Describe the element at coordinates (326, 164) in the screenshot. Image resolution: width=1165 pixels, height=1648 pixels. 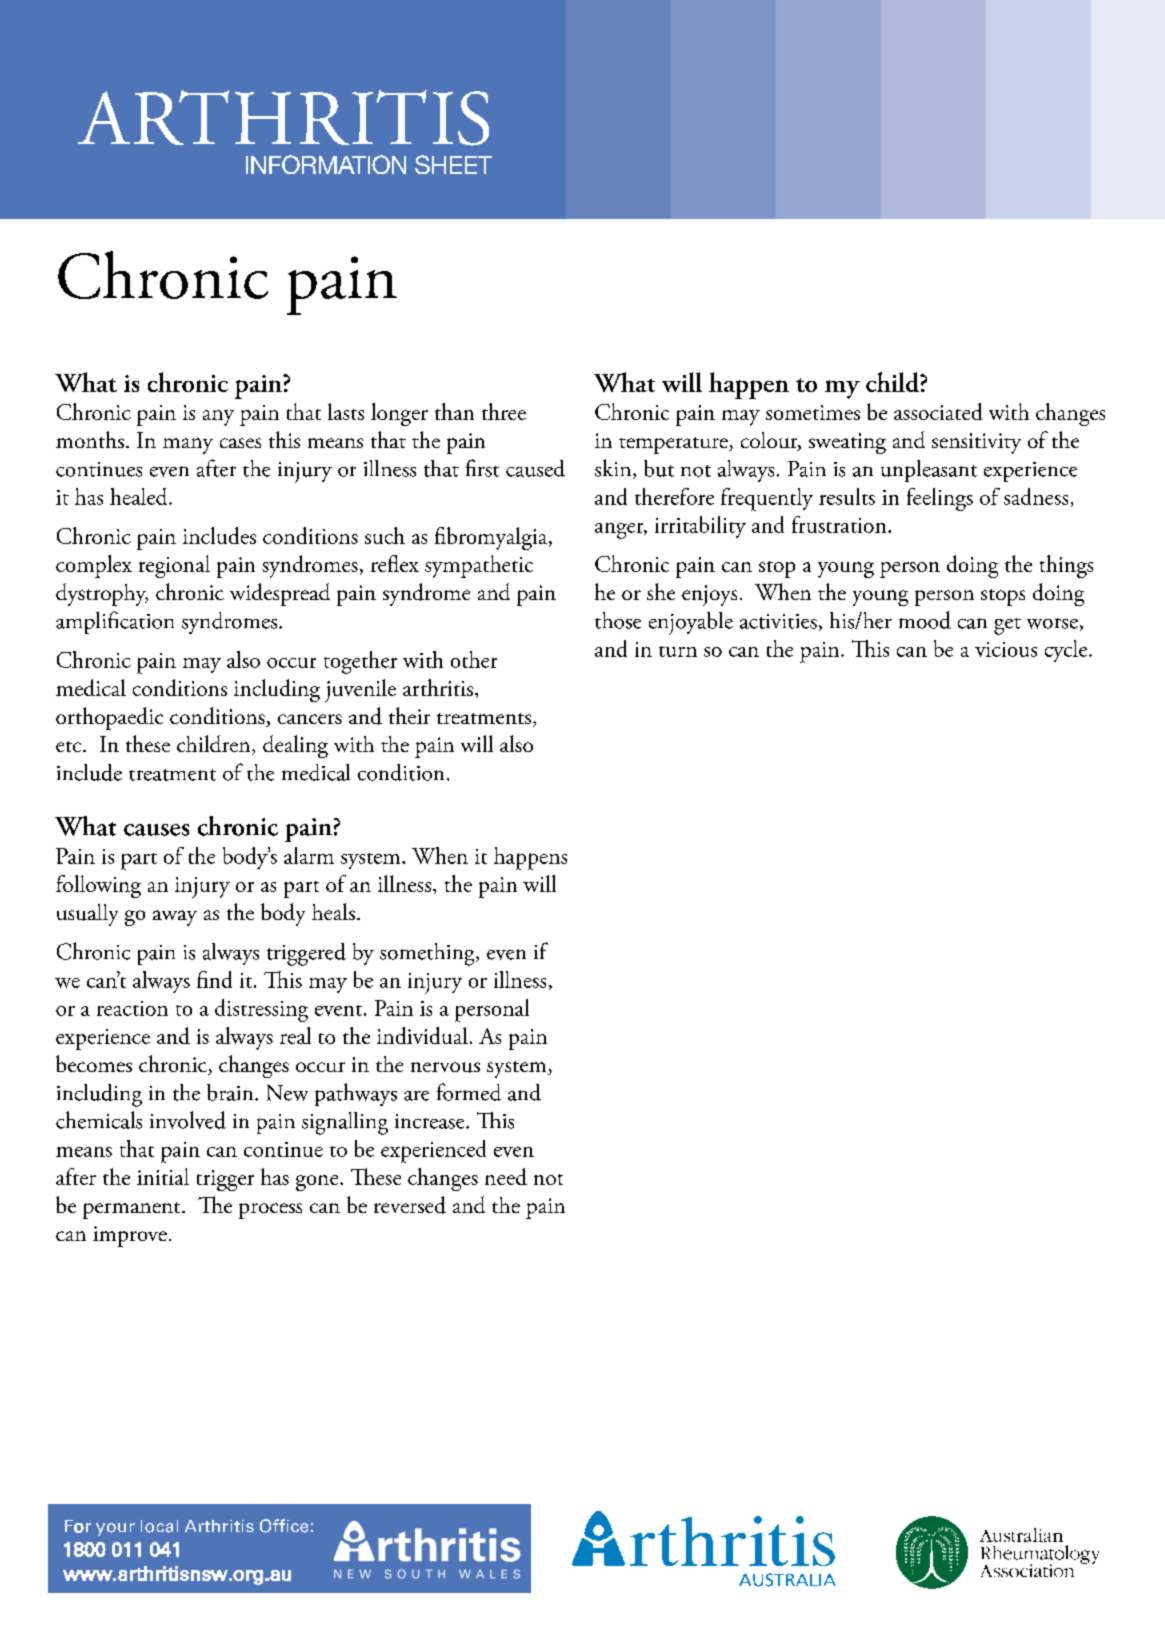
I see `INFORMATION` at that location.
